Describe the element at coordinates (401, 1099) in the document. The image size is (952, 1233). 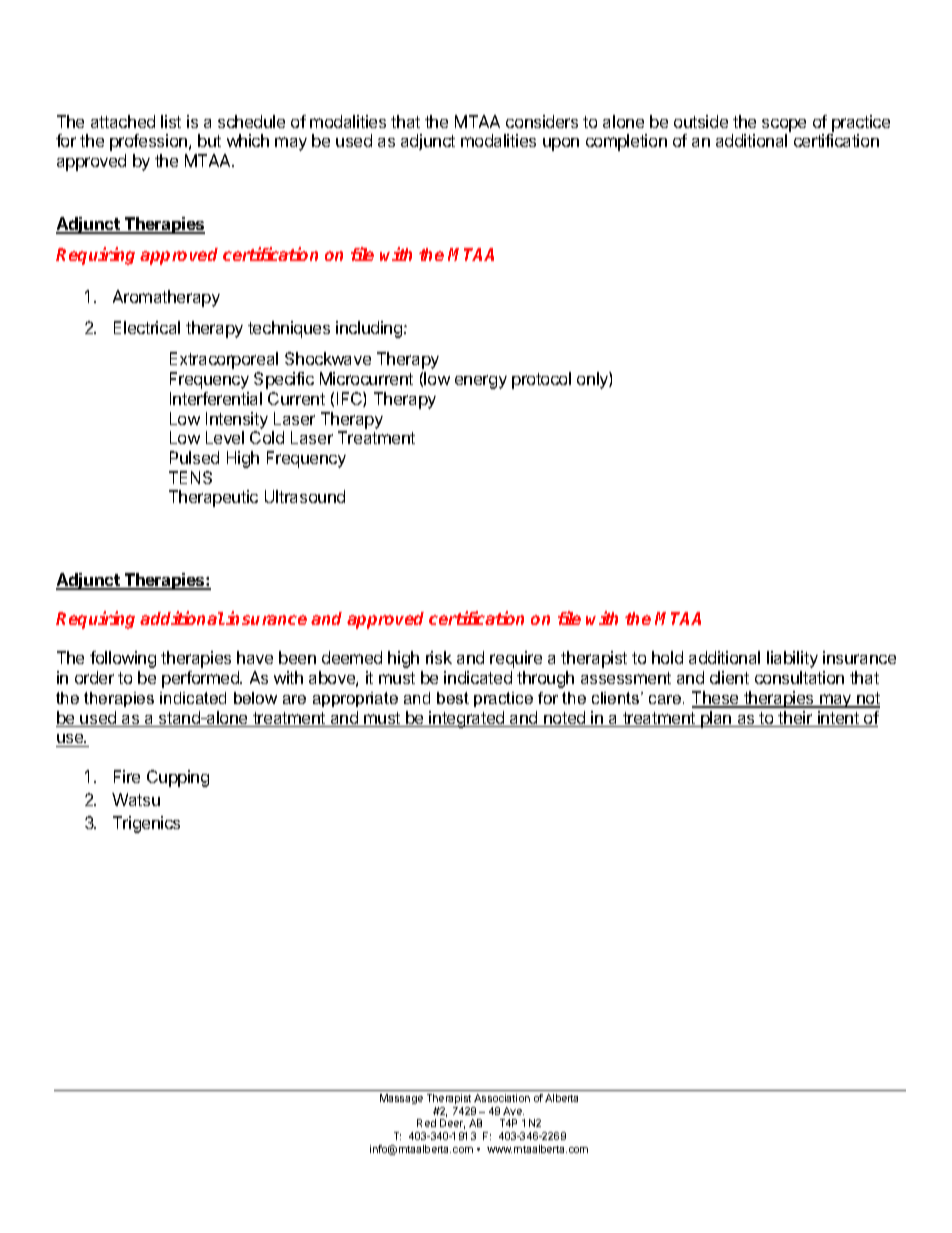
I see `Massage` at that location.
